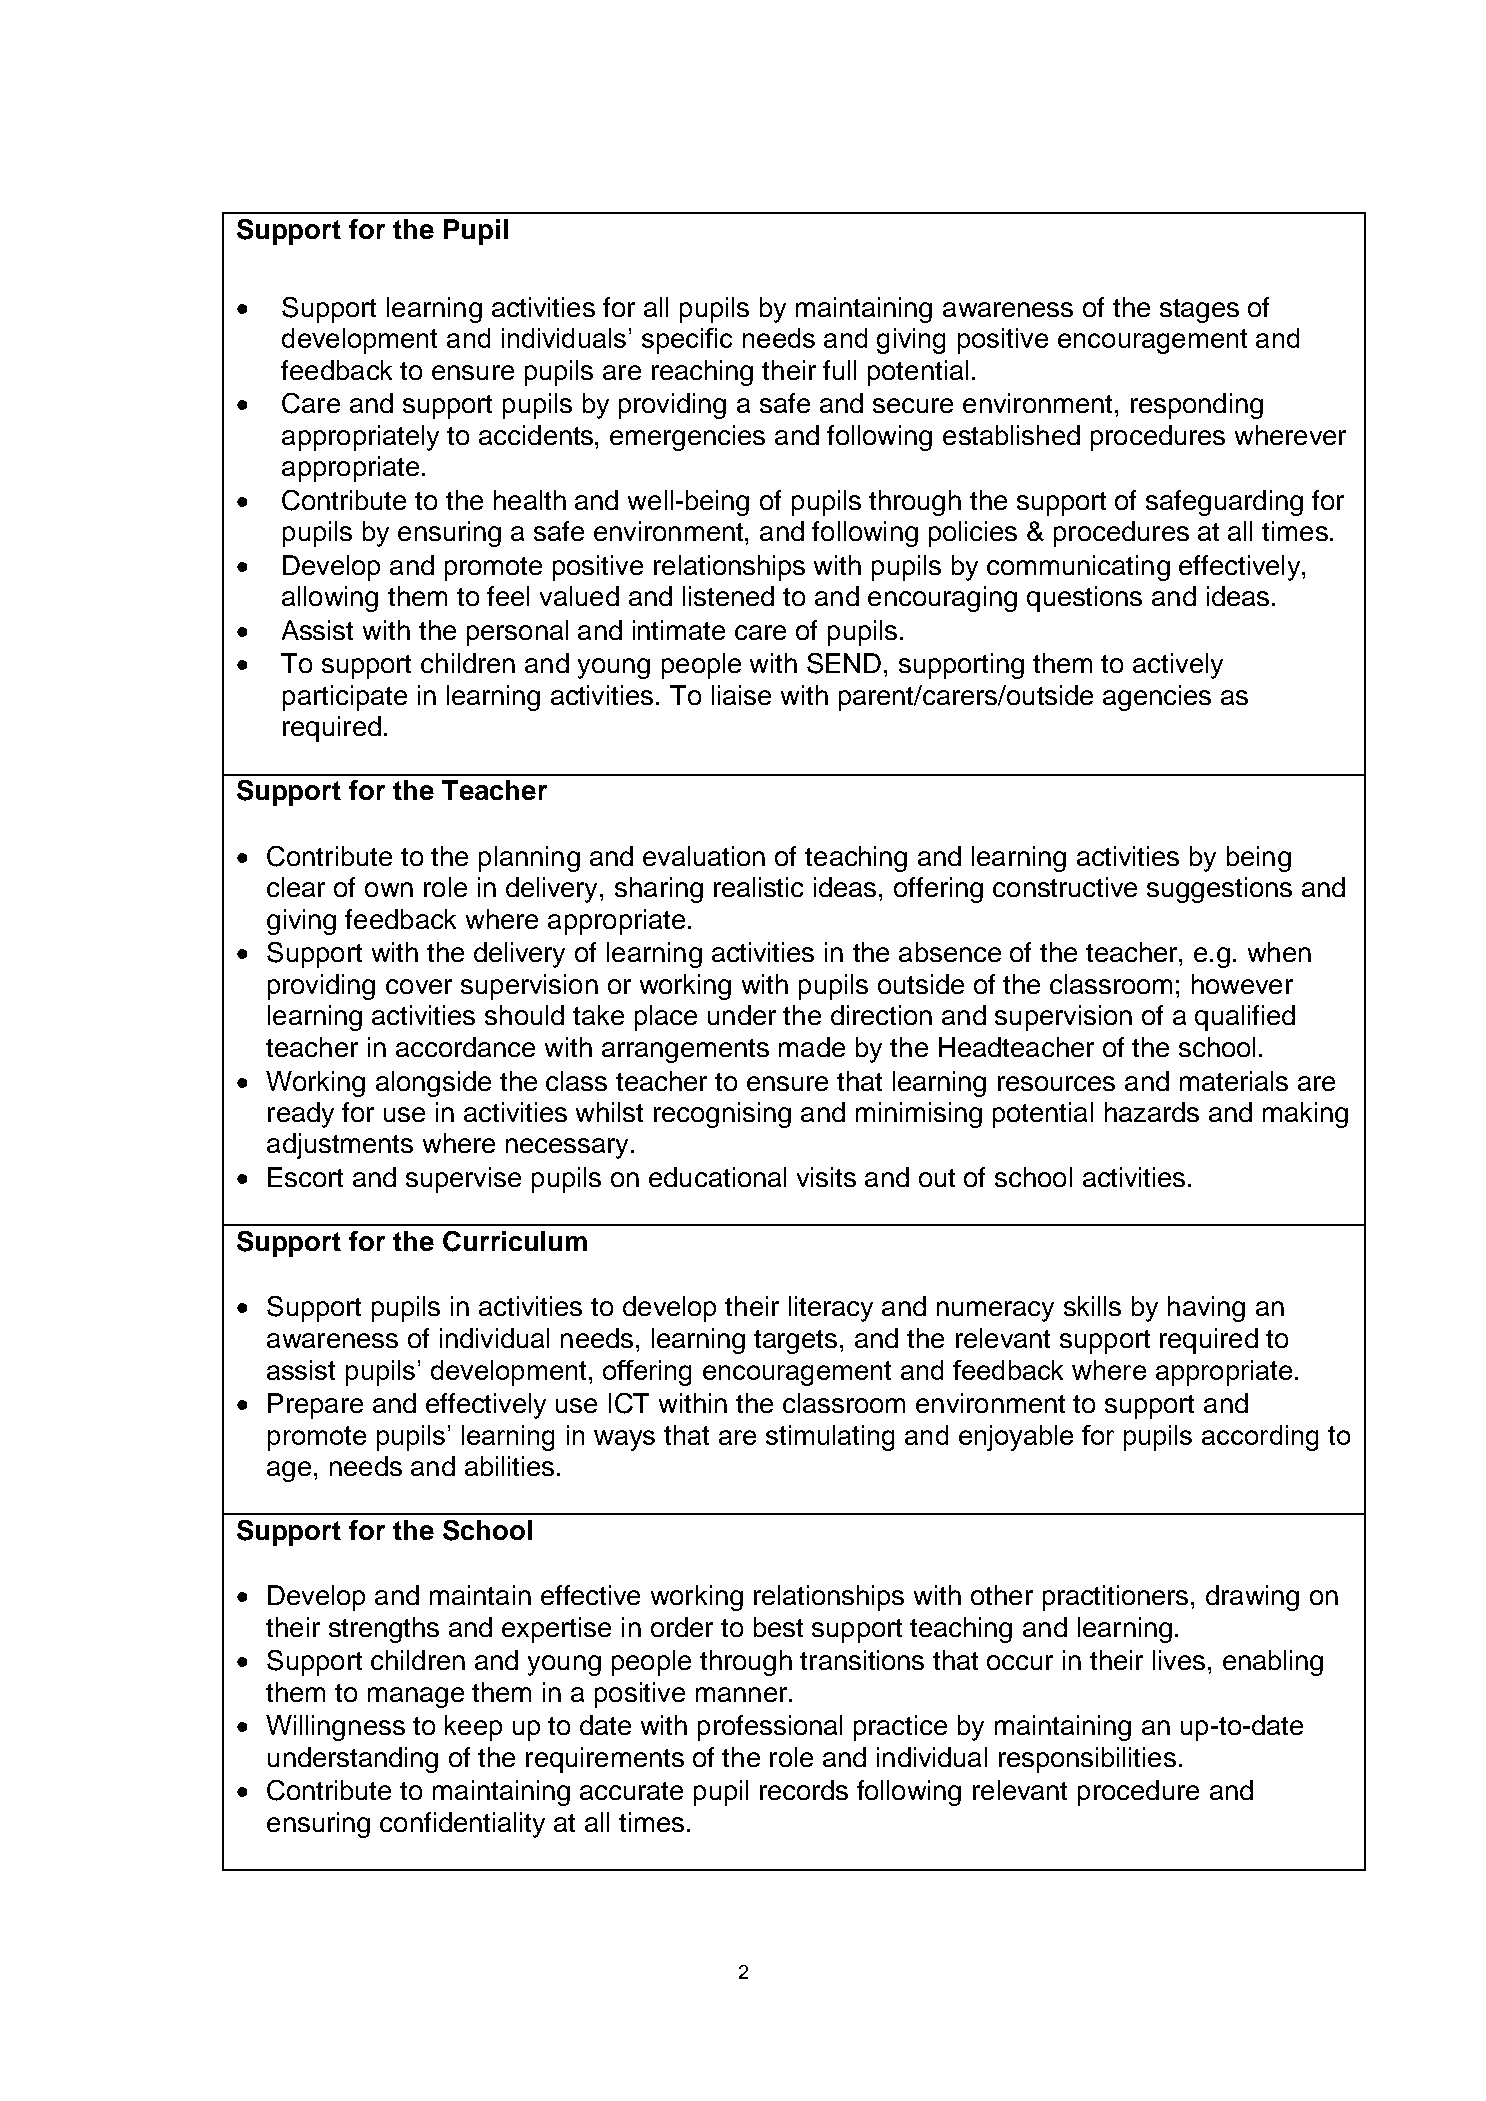  I want to click on own, so click(389, 889).
